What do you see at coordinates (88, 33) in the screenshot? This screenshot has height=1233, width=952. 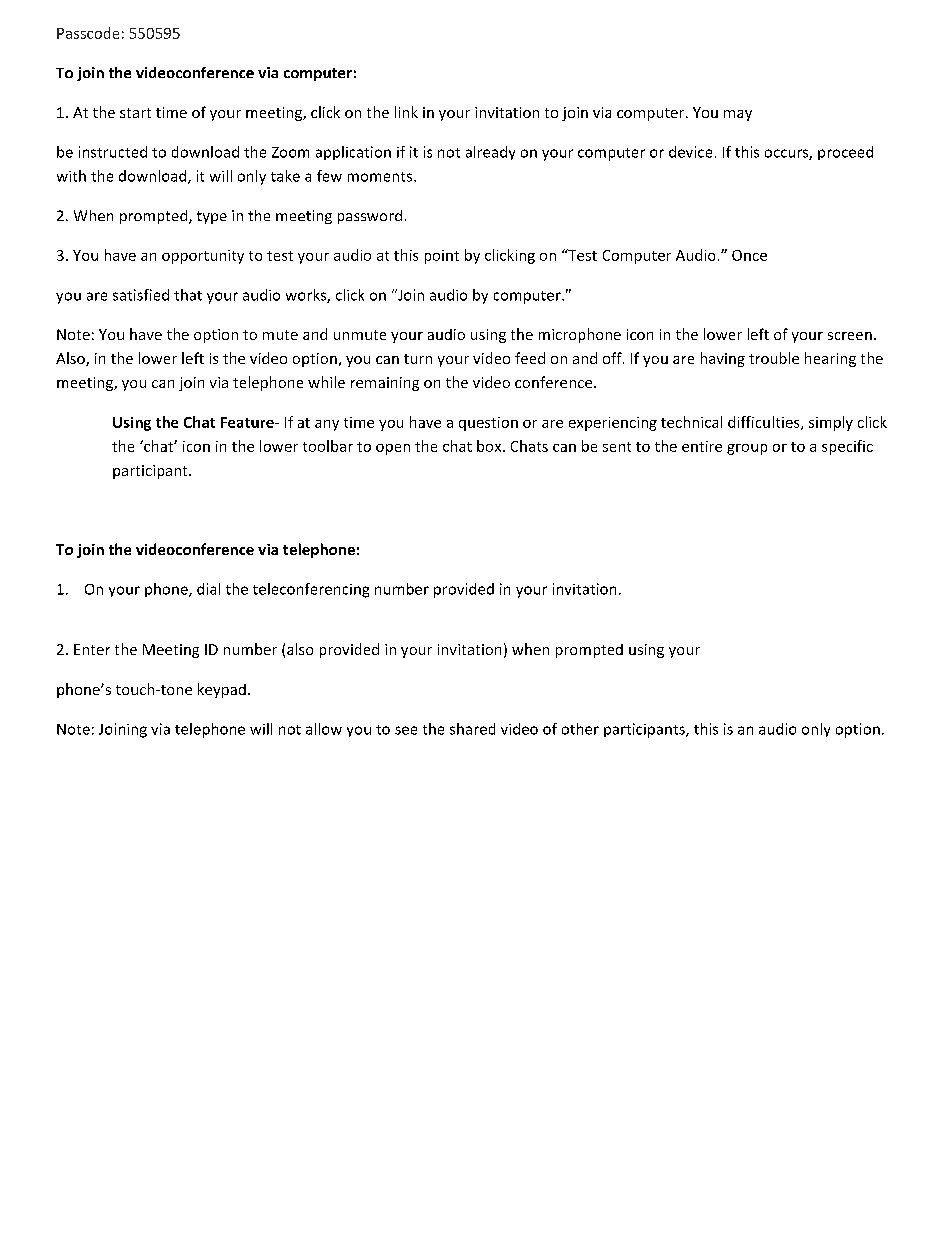 I see `Passcode` at bounding box center [88, 33].
